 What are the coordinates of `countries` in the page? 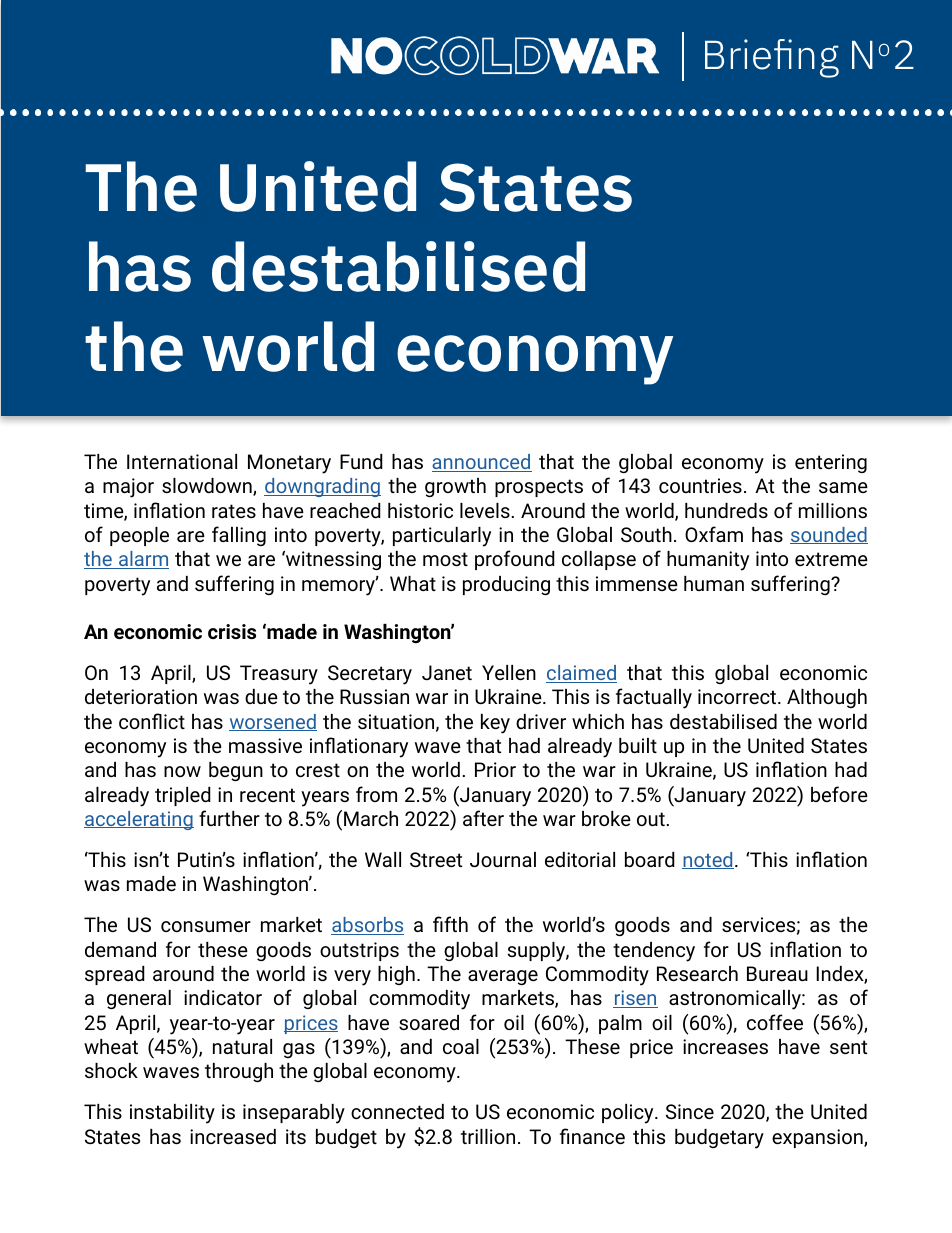 It's located at (700, 485).
